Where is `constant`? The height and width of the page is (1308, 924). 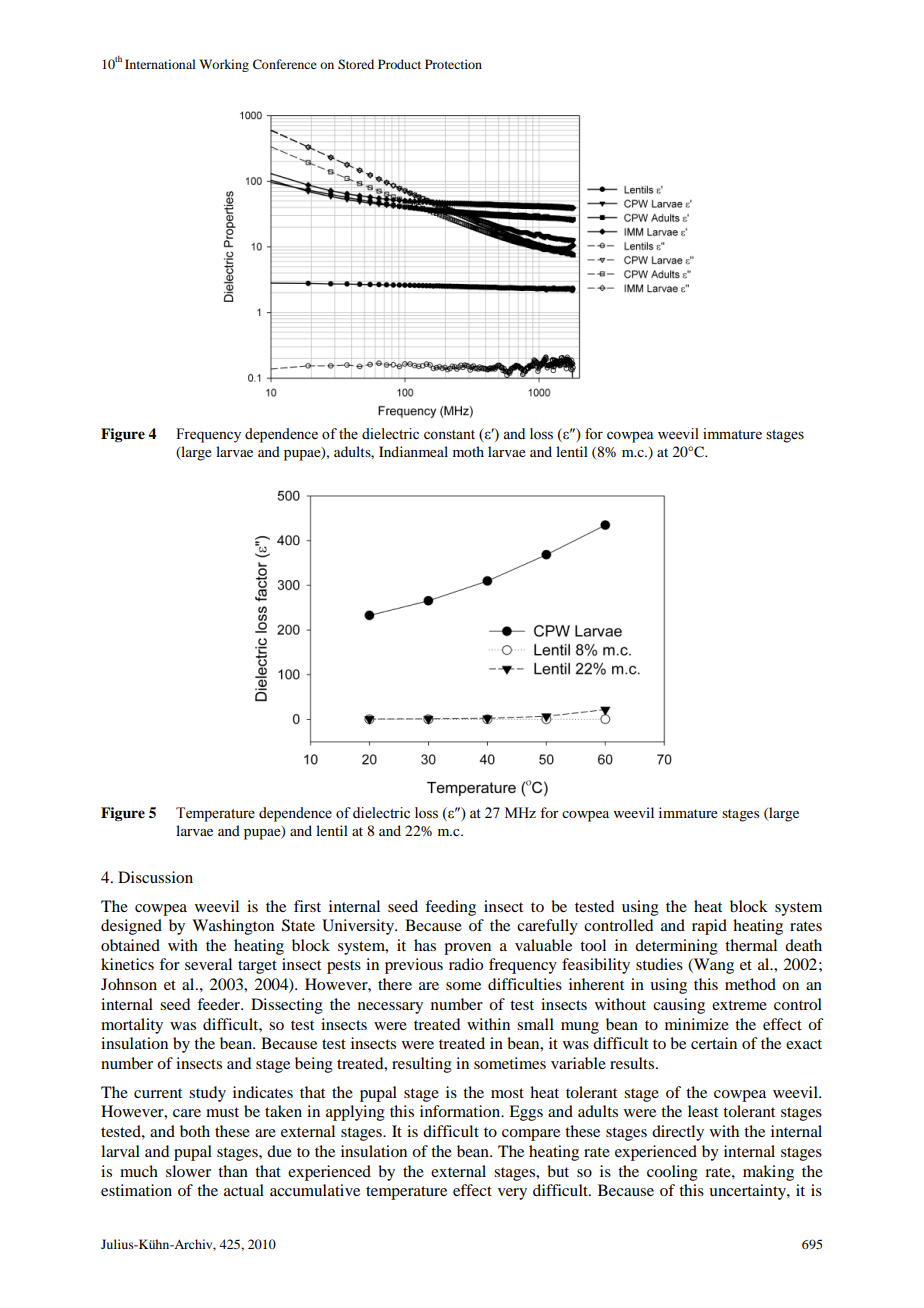
constant is located at coordinates (449, 435).
